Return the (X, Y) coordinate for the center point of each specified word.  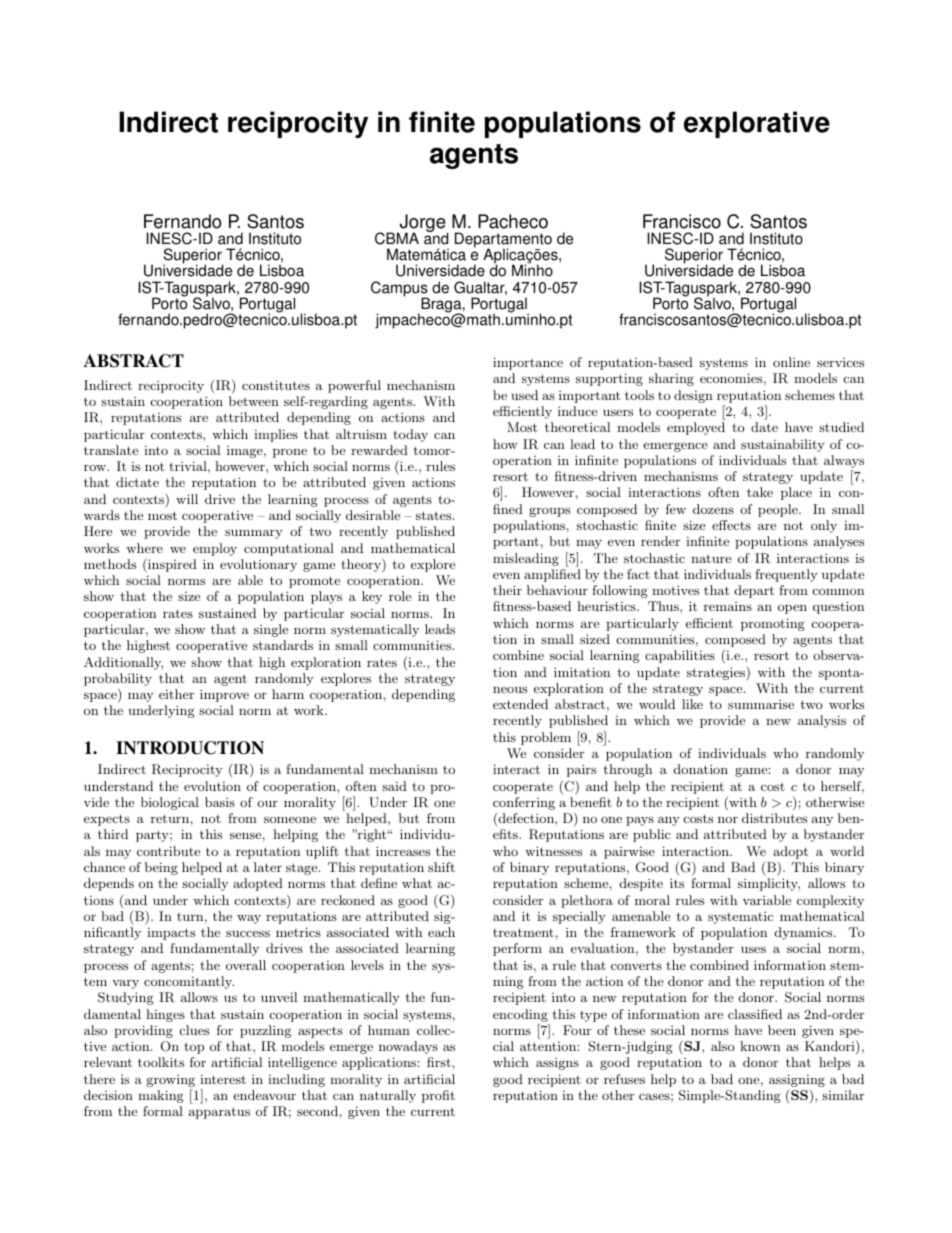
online (791, 362)
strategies (717, 674)
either (176, 694)
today (410, 435)
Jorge (423, 224)
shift (441, 867)
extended (520, 704)
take (760, 492)
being (161, 868)
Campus (400, 290)
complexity (830, 901)
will (187, 499)
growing (171, 1081)
